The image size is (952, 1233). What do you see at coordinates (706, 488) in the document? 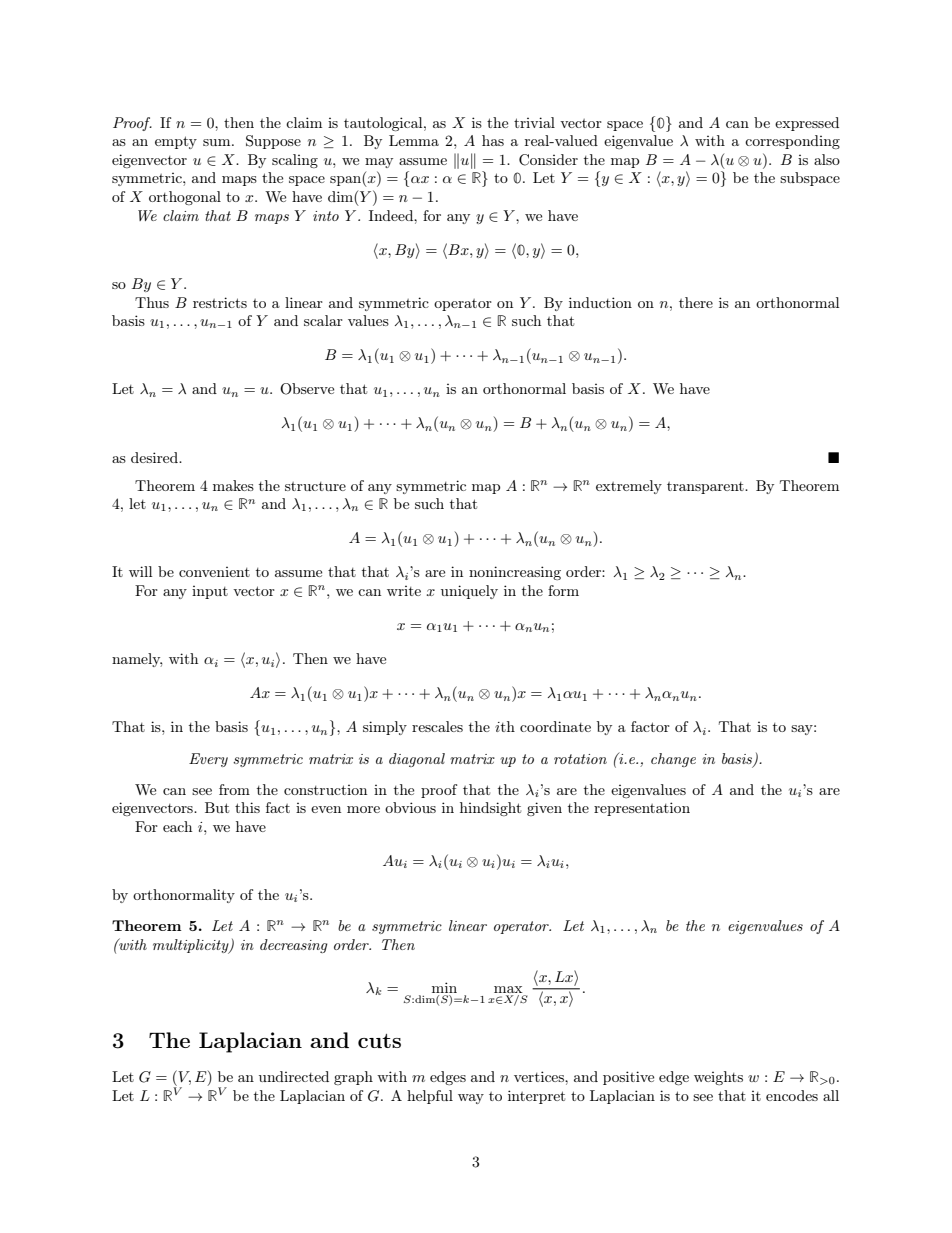
I see `transparent` at bounding box center [706, 488].
